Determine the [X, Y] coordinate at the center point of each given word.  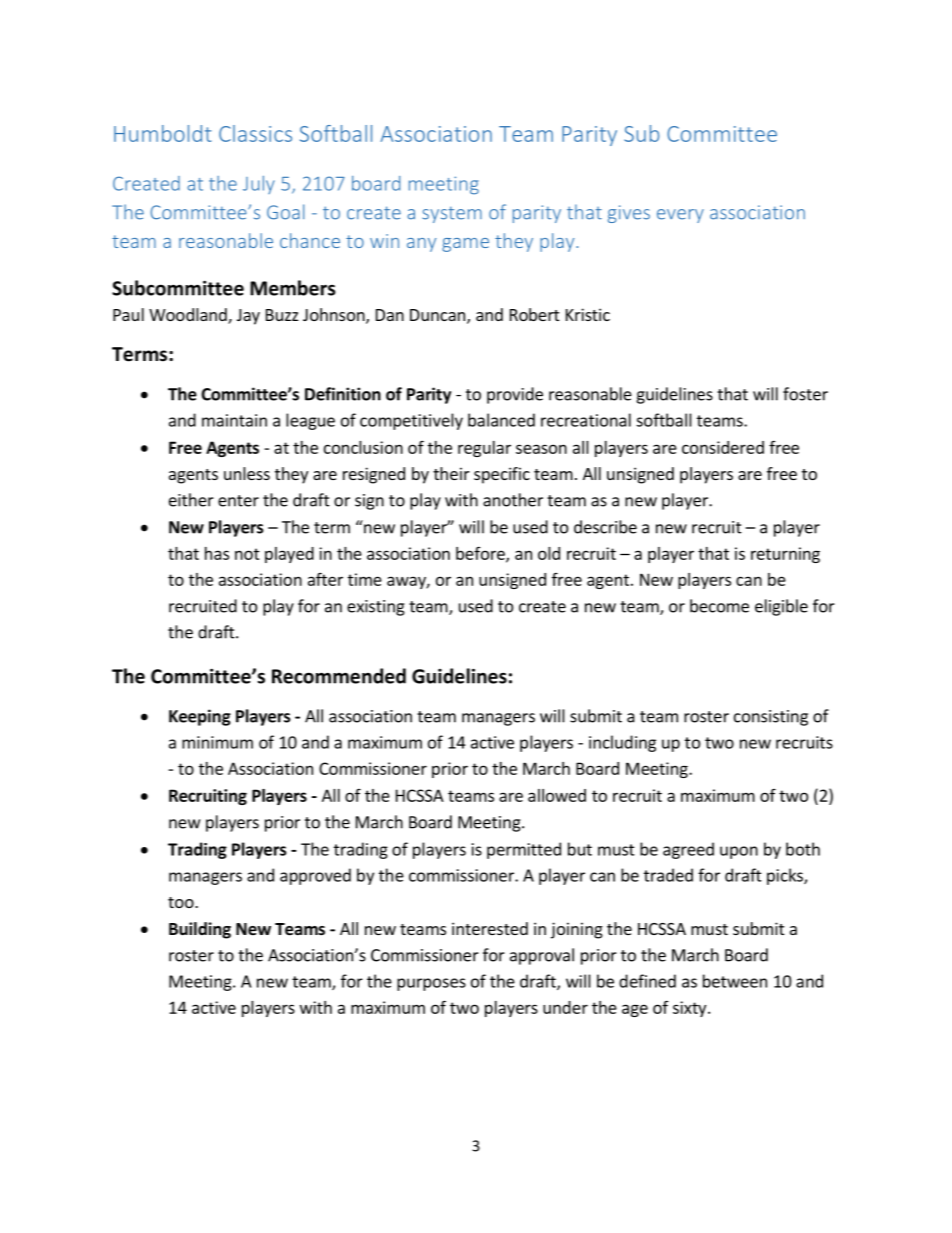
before [481, 554]
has [217, 553]
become [719, 606]
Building [200, 930]
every [680, 216]
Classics [255, 133]
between [735, 981]
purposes [431, 984]
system [452, 214]
